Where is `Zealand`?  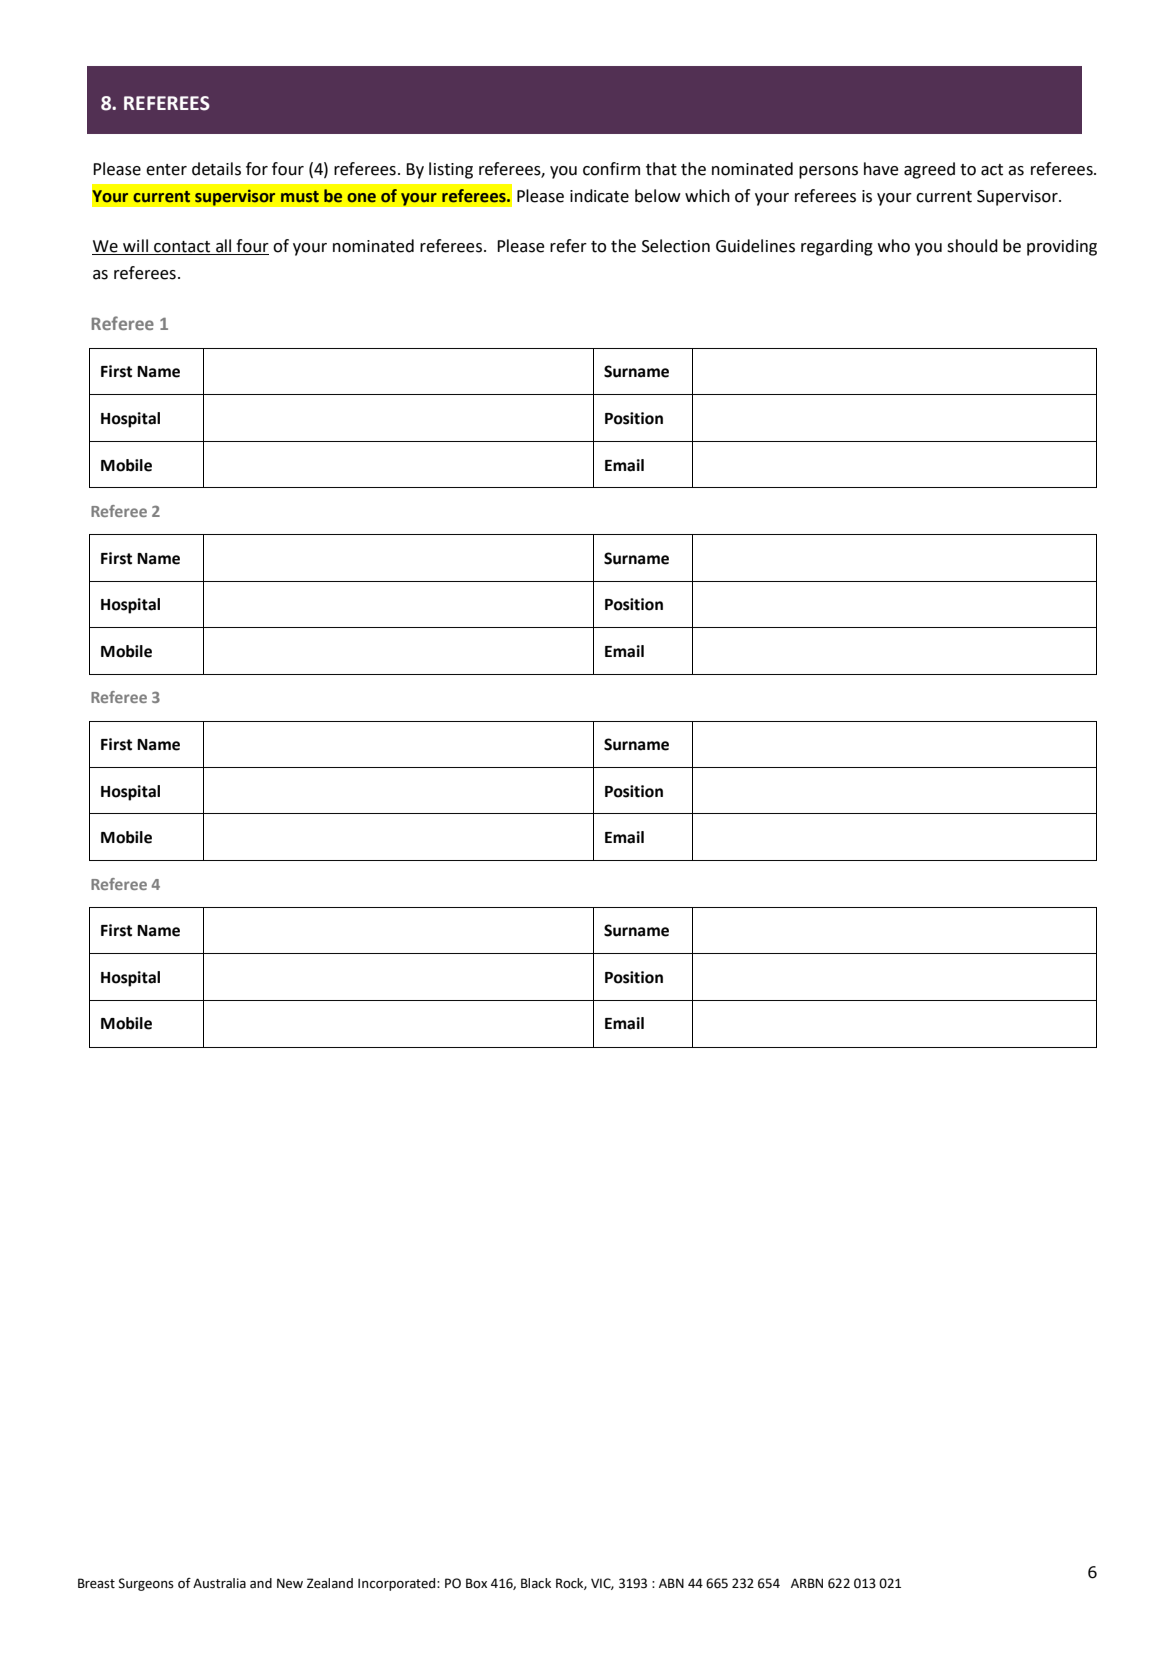 Zealand is located at coordinates (330, 1583).
